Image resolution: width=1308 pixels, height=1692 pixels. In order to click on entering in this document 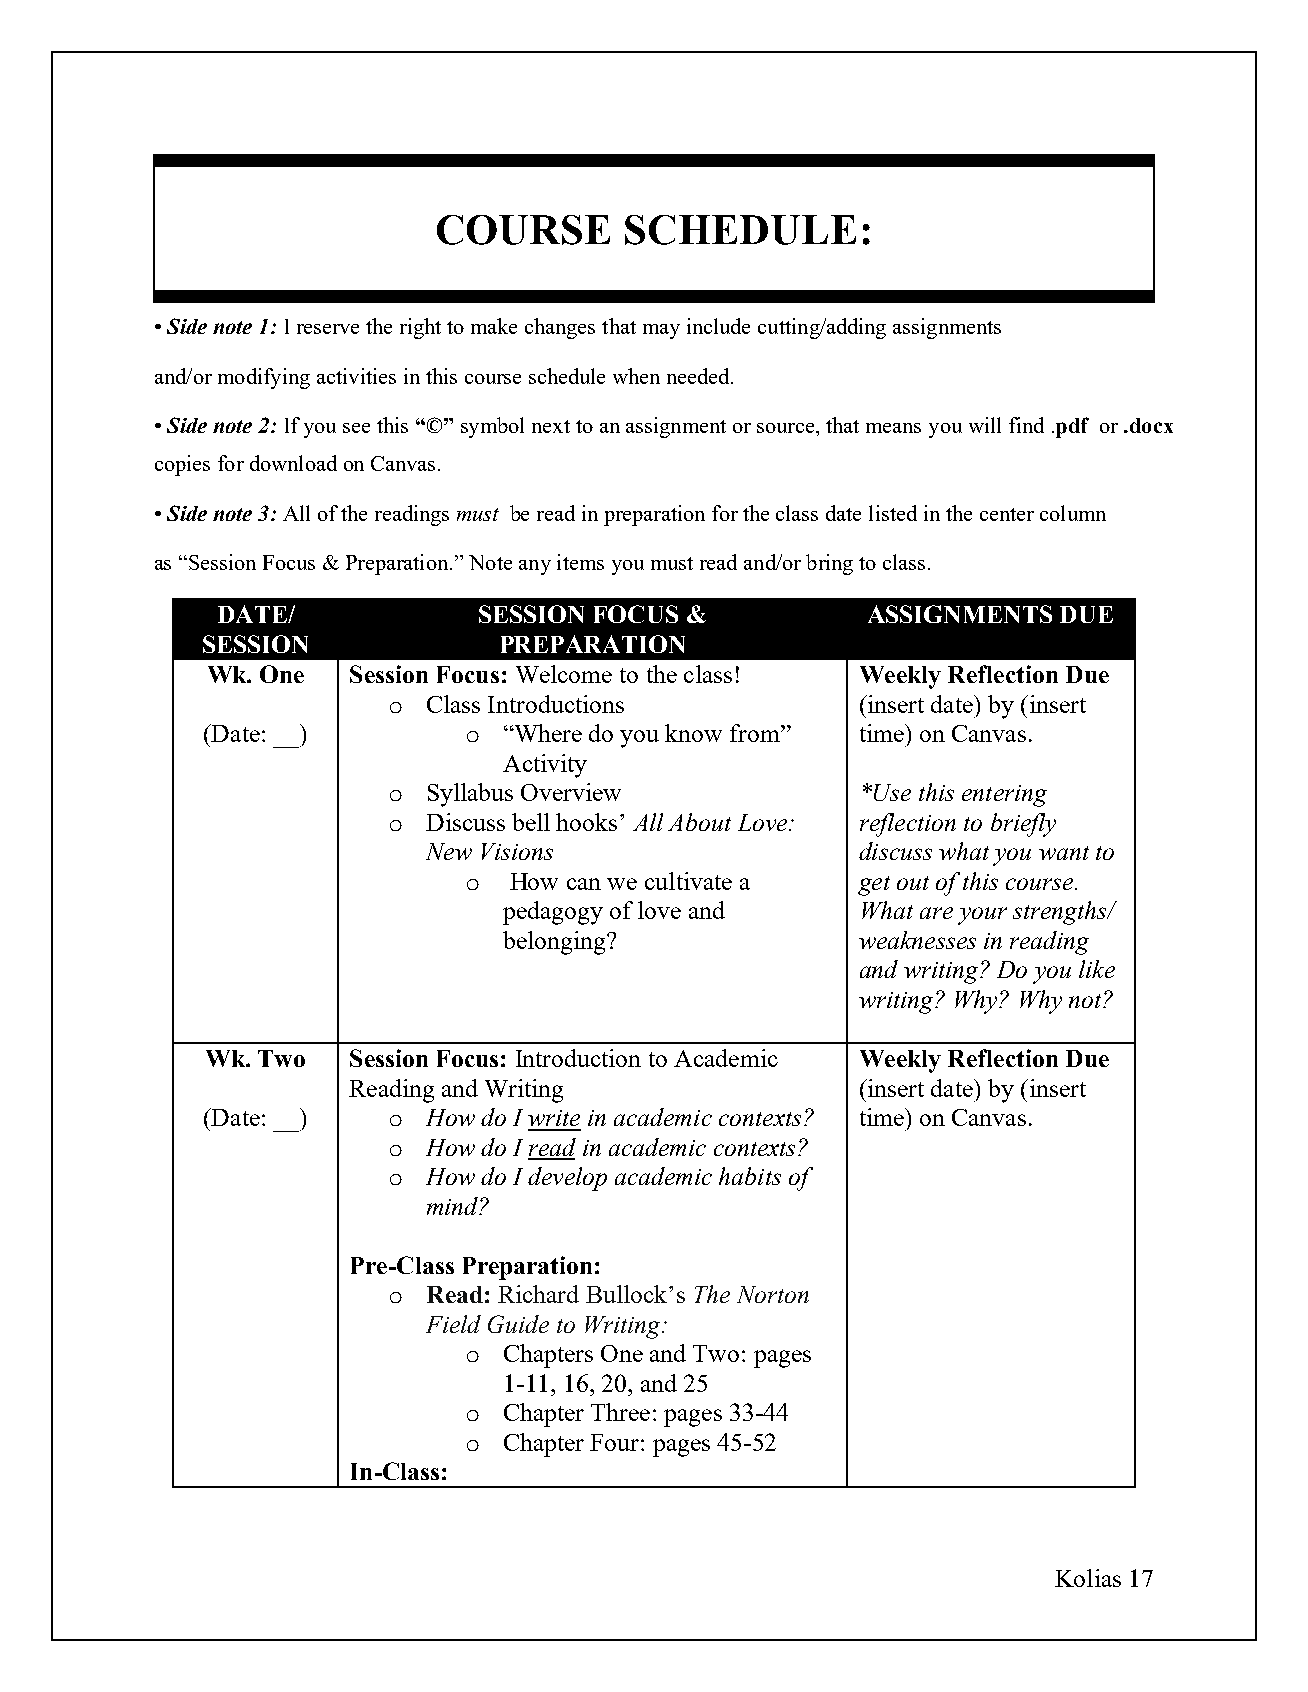, I will do `click(1004, 796)`.
